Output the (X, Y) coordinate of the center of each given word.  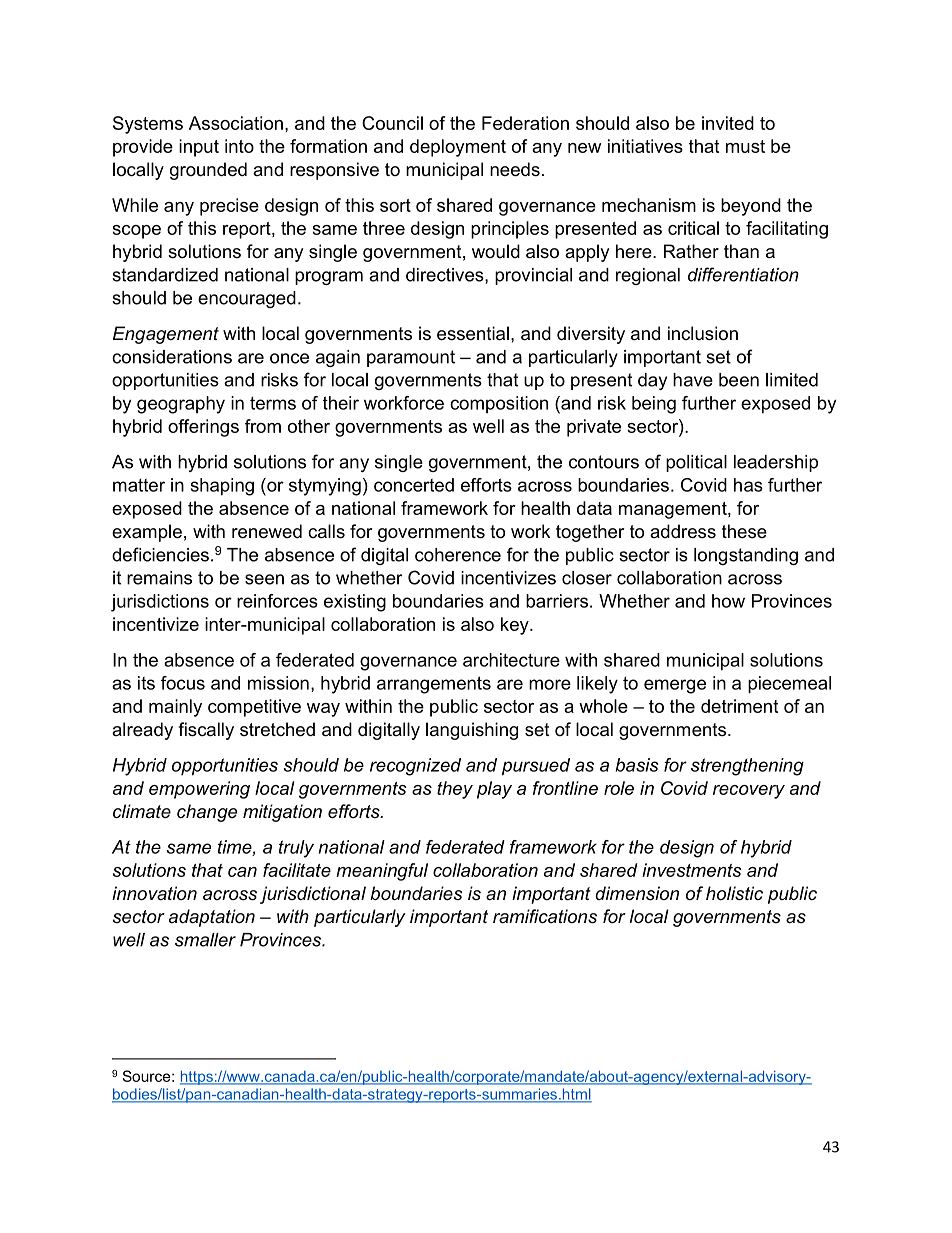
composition (499, 404)
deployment (458, 148)
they (455, 790)
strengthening (747, 767)
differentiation (743, 274)
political (696, 463)
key (516, 626)
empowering (199, 790)
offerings (203, 428)
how (728, 601)
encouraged (247, 299)
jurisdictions (160, 603)
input (199, 148)
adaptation (212, 918)
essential (473, 333)
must (745, 146)
